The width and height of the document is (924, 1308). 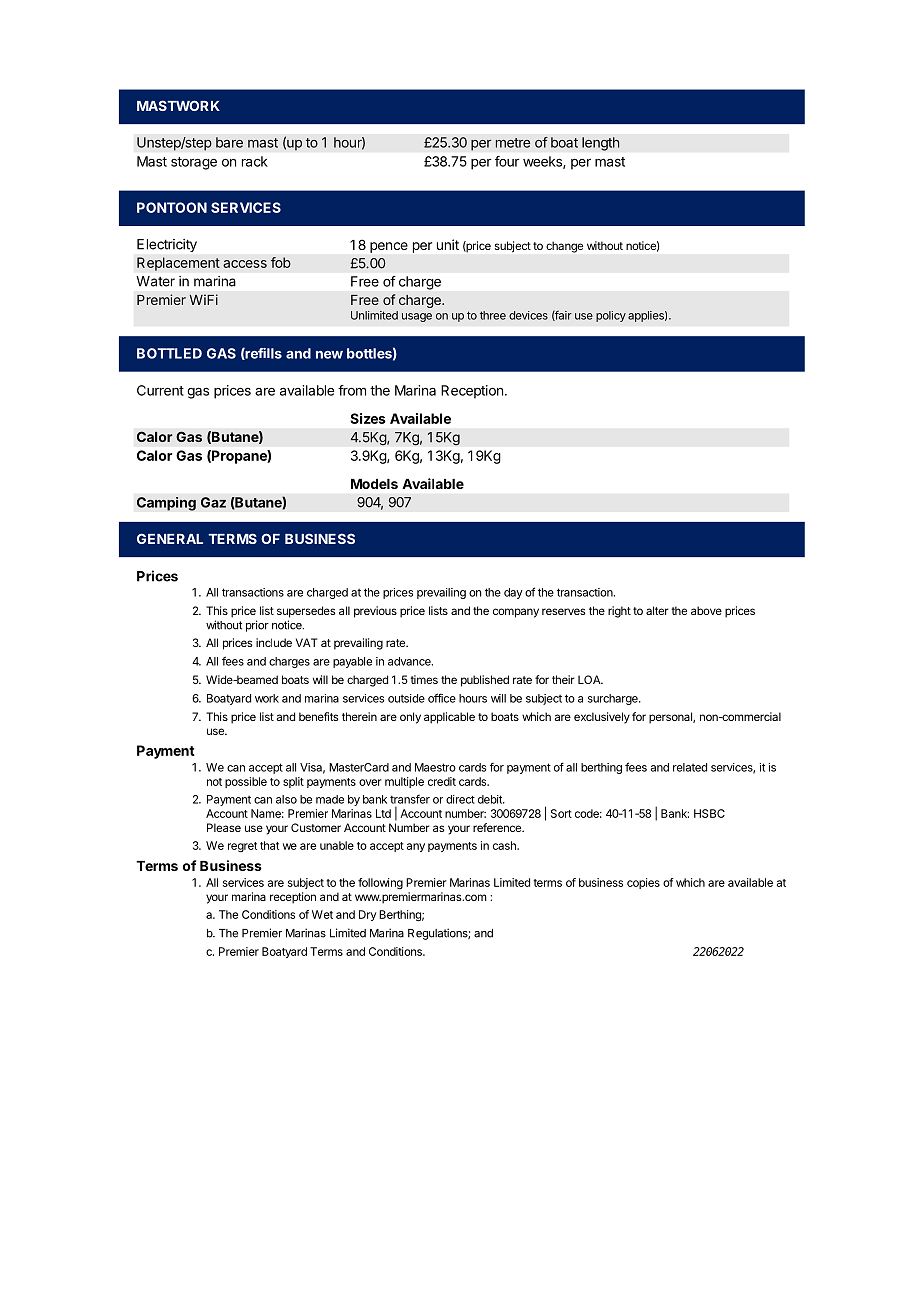 What do you see at coordinates (657, 610) in the document?
I see `alter` at bounding box center [657, 610].
